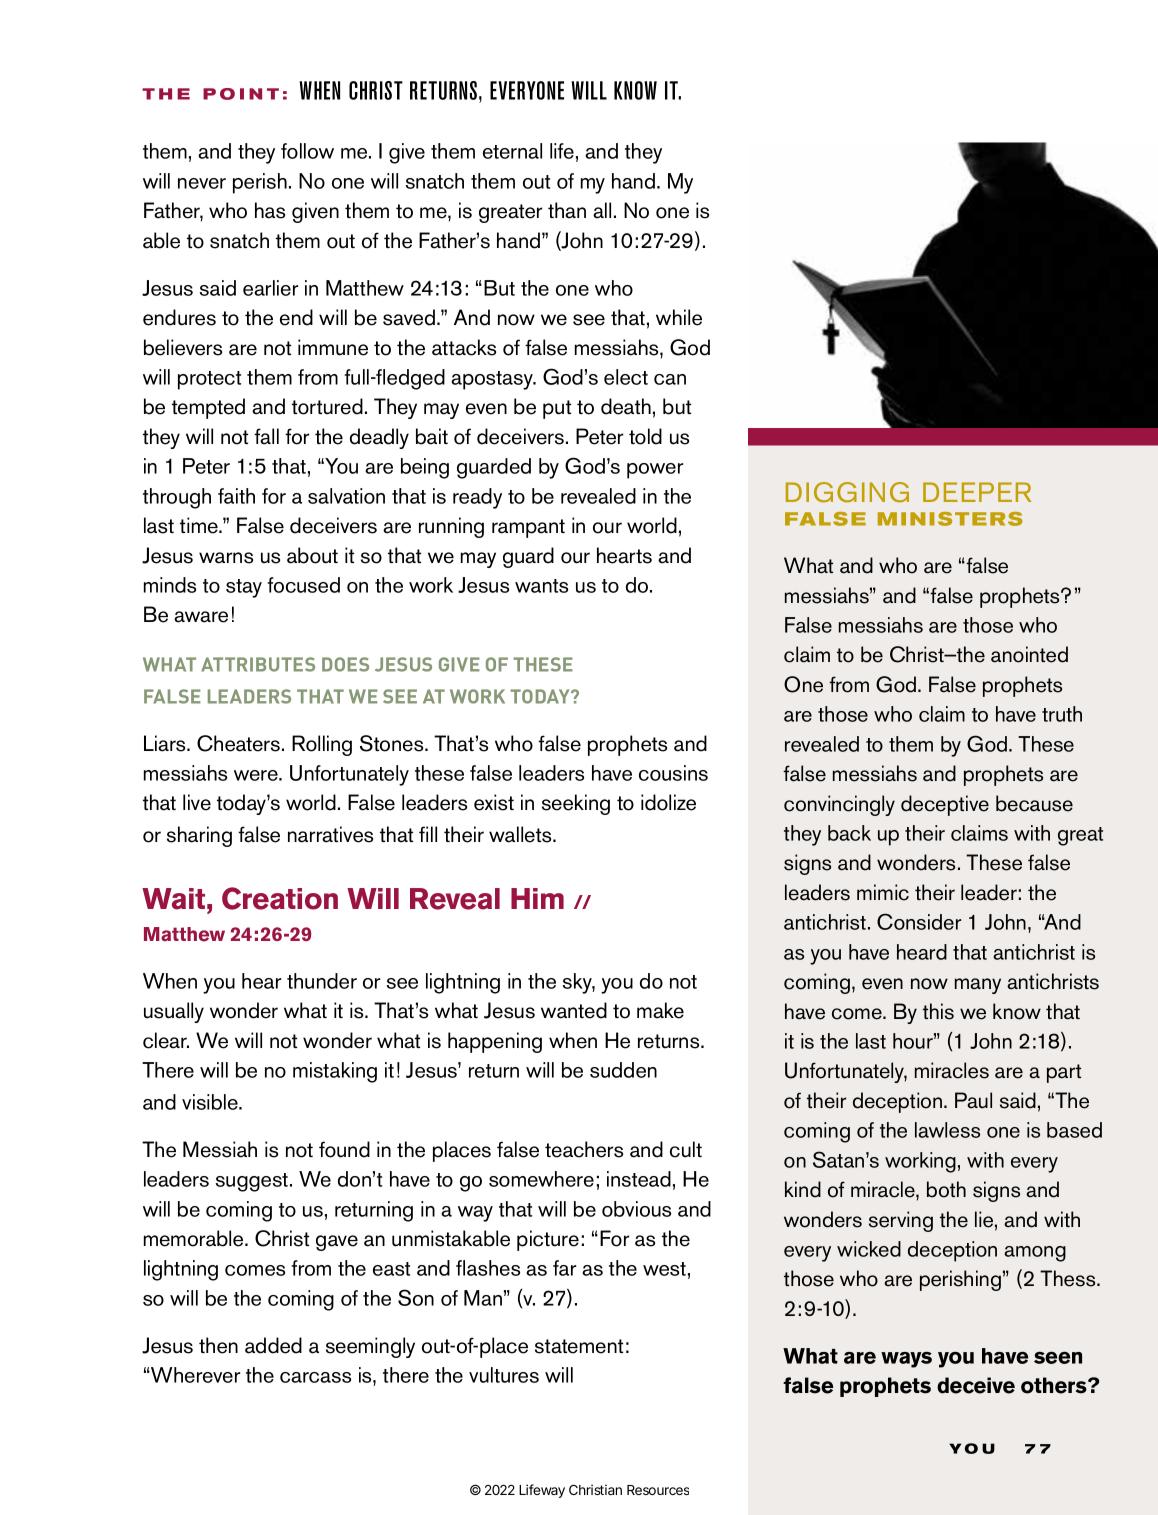  Describe the element at coordinates (567, 210) in the screenshot. I see `than` at that location.
